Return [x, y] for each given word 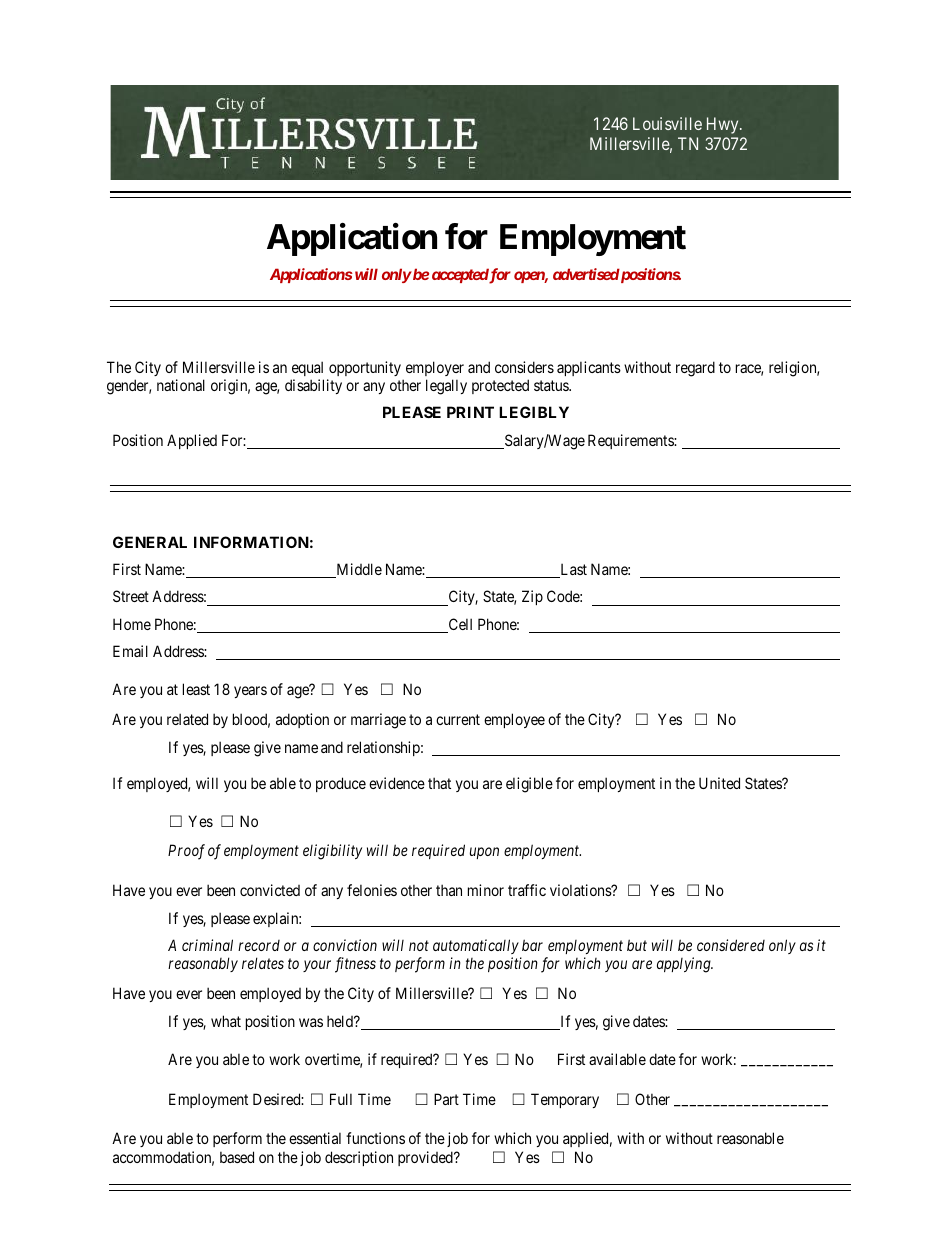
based [237, 1157]
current [458, 719]
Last [572, 570]
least [196, 689]
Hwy [724, 125]
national [181, 385]
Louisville [667, 123]
